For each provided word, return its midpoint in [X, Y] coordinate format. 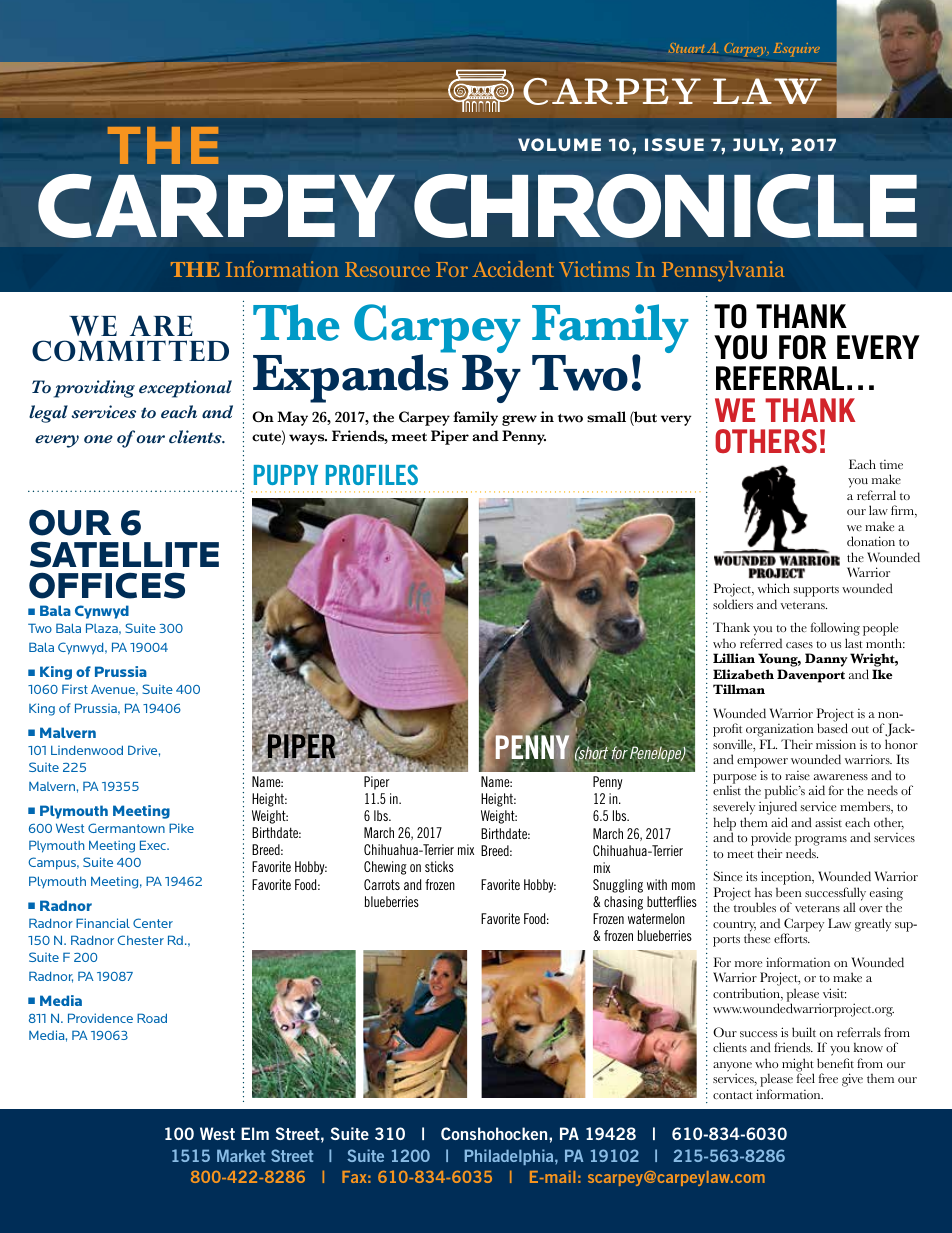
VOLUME [559, 144]
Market [241, 1155]
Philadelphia [510, 1157]
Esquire [797, 49]
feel [806, 1078]
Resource [387, 269]
